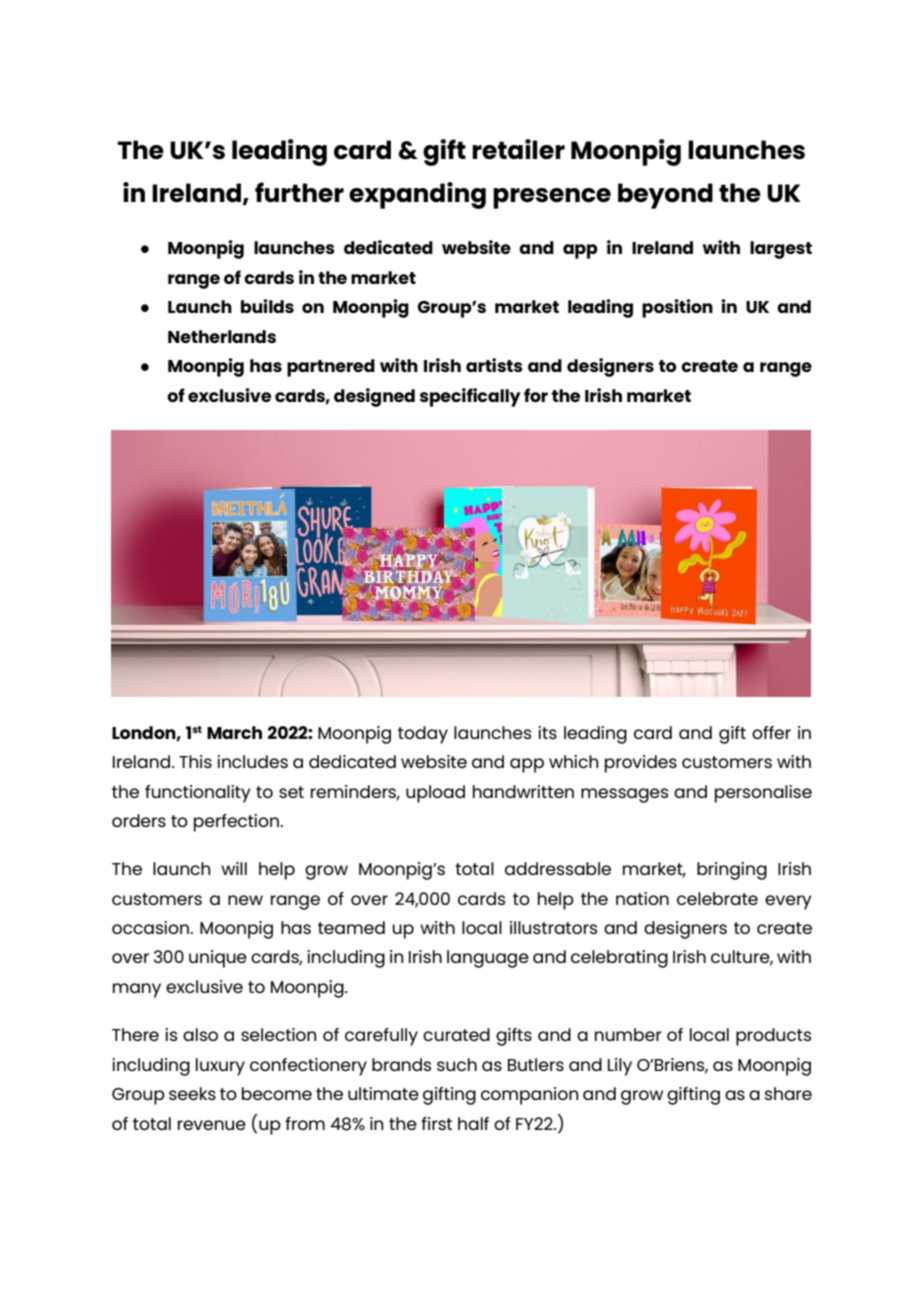 This screenshot has width=924, height=1307. I want to click on seeks, so click(192, 1093).
